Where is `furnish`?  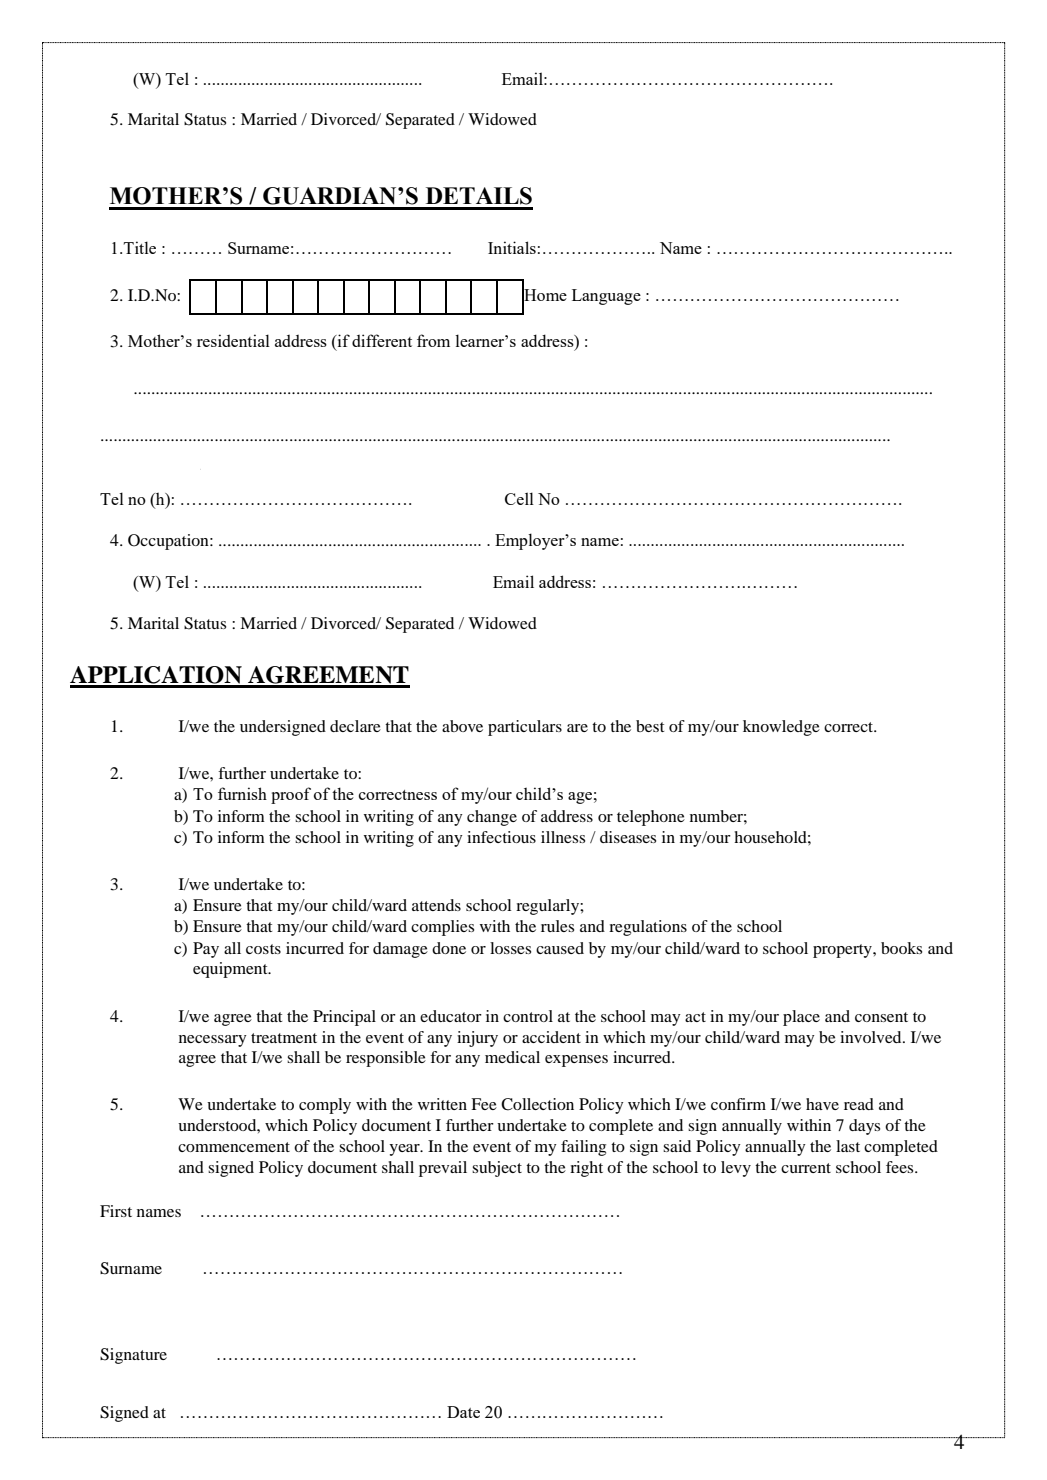
furnish is located at coordinates (242, 793).
